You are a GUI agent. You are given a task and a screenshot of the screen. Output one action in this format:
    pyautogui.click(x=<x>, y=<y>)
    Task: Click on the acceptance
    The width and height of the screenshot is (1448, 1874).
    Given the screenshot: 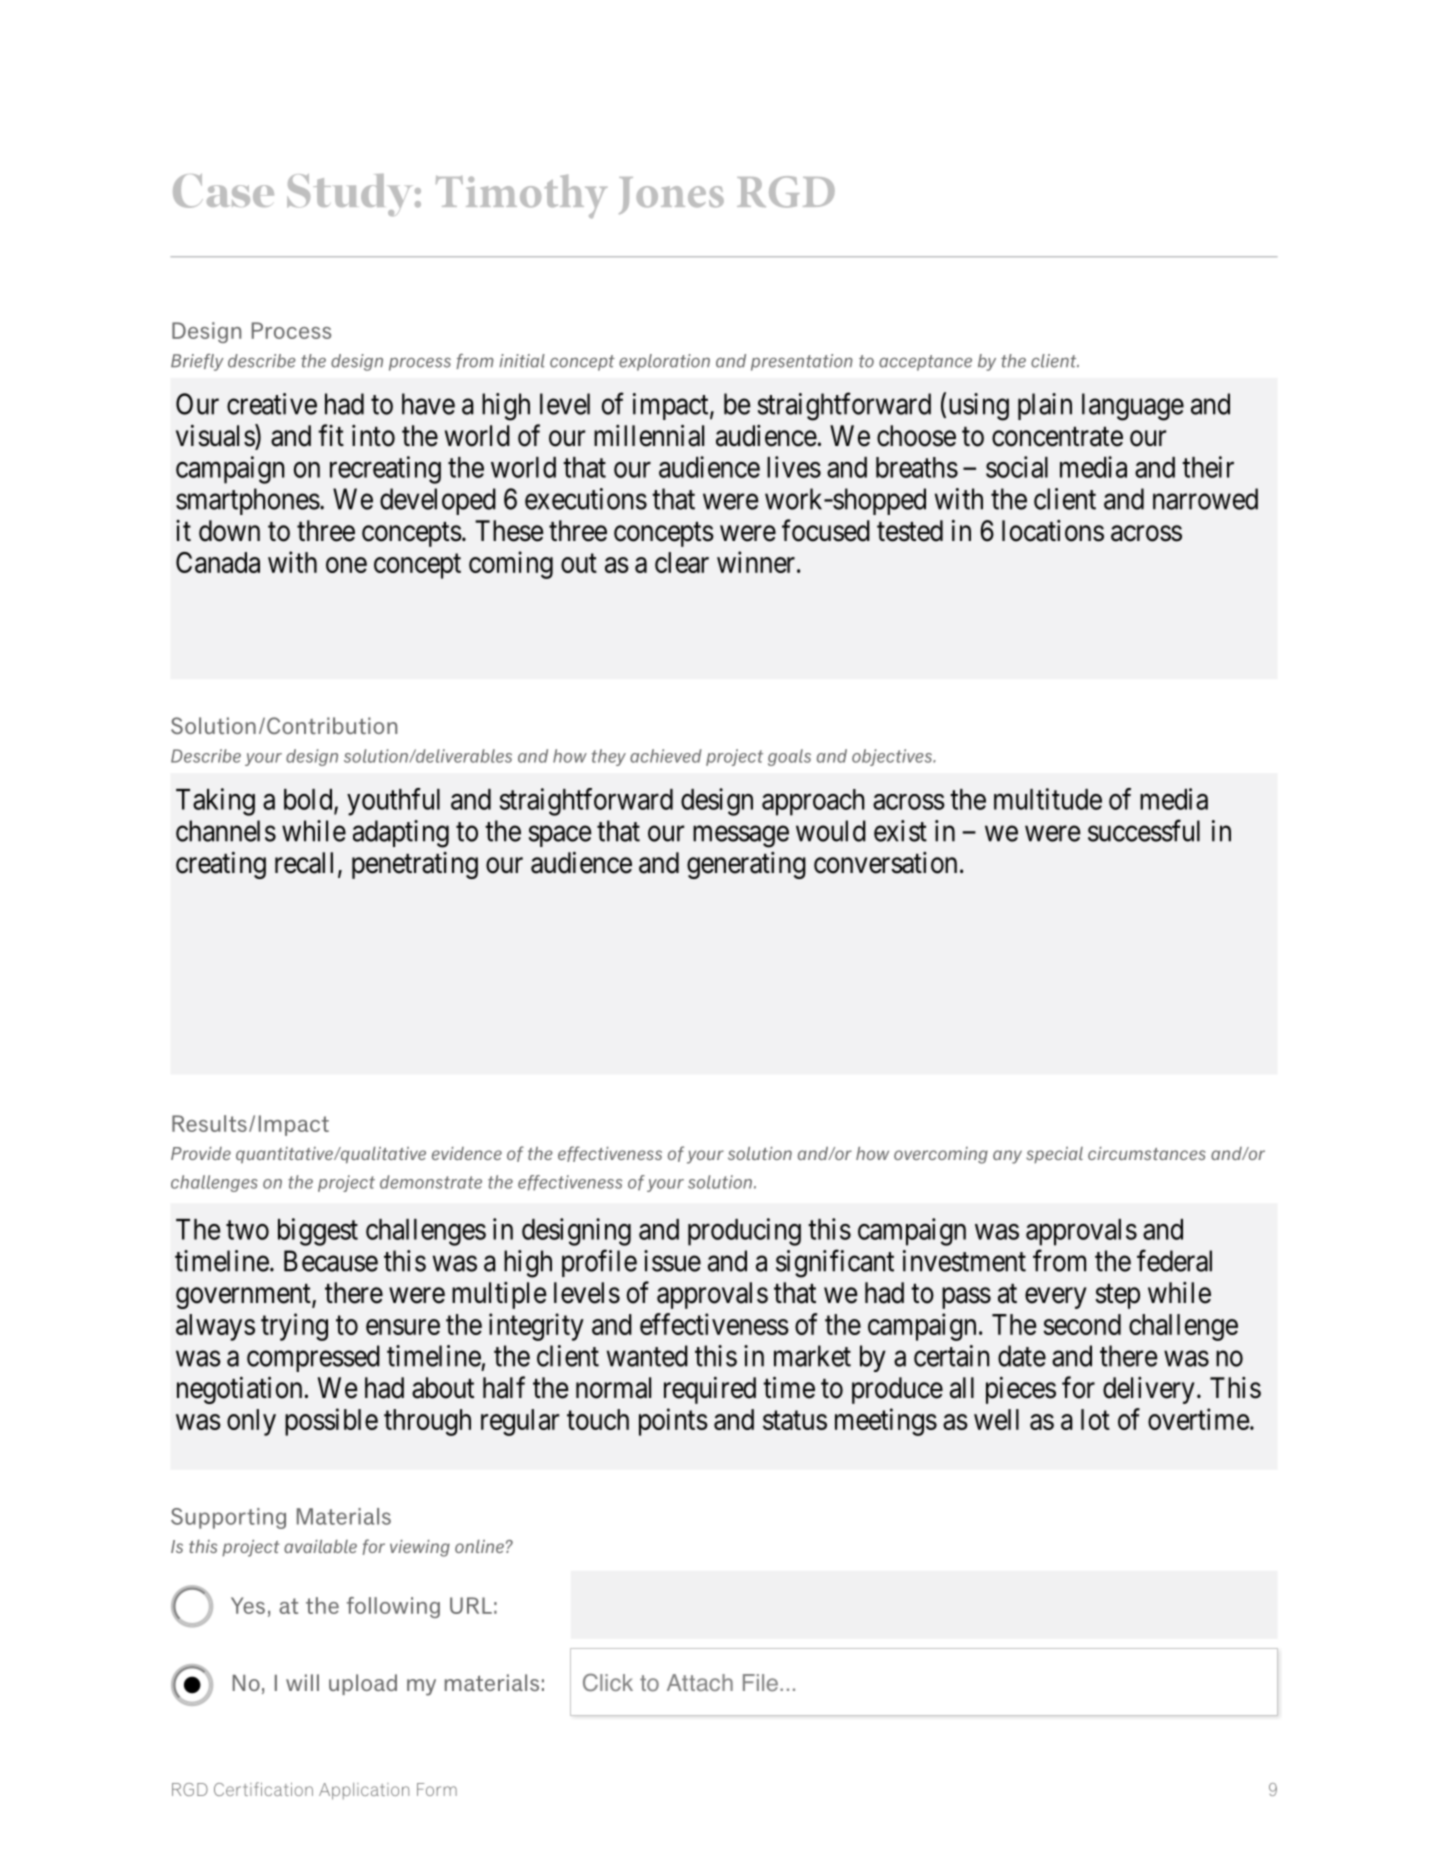 What is the action you would take?
    pyautogui.click(x=925, y=363)
